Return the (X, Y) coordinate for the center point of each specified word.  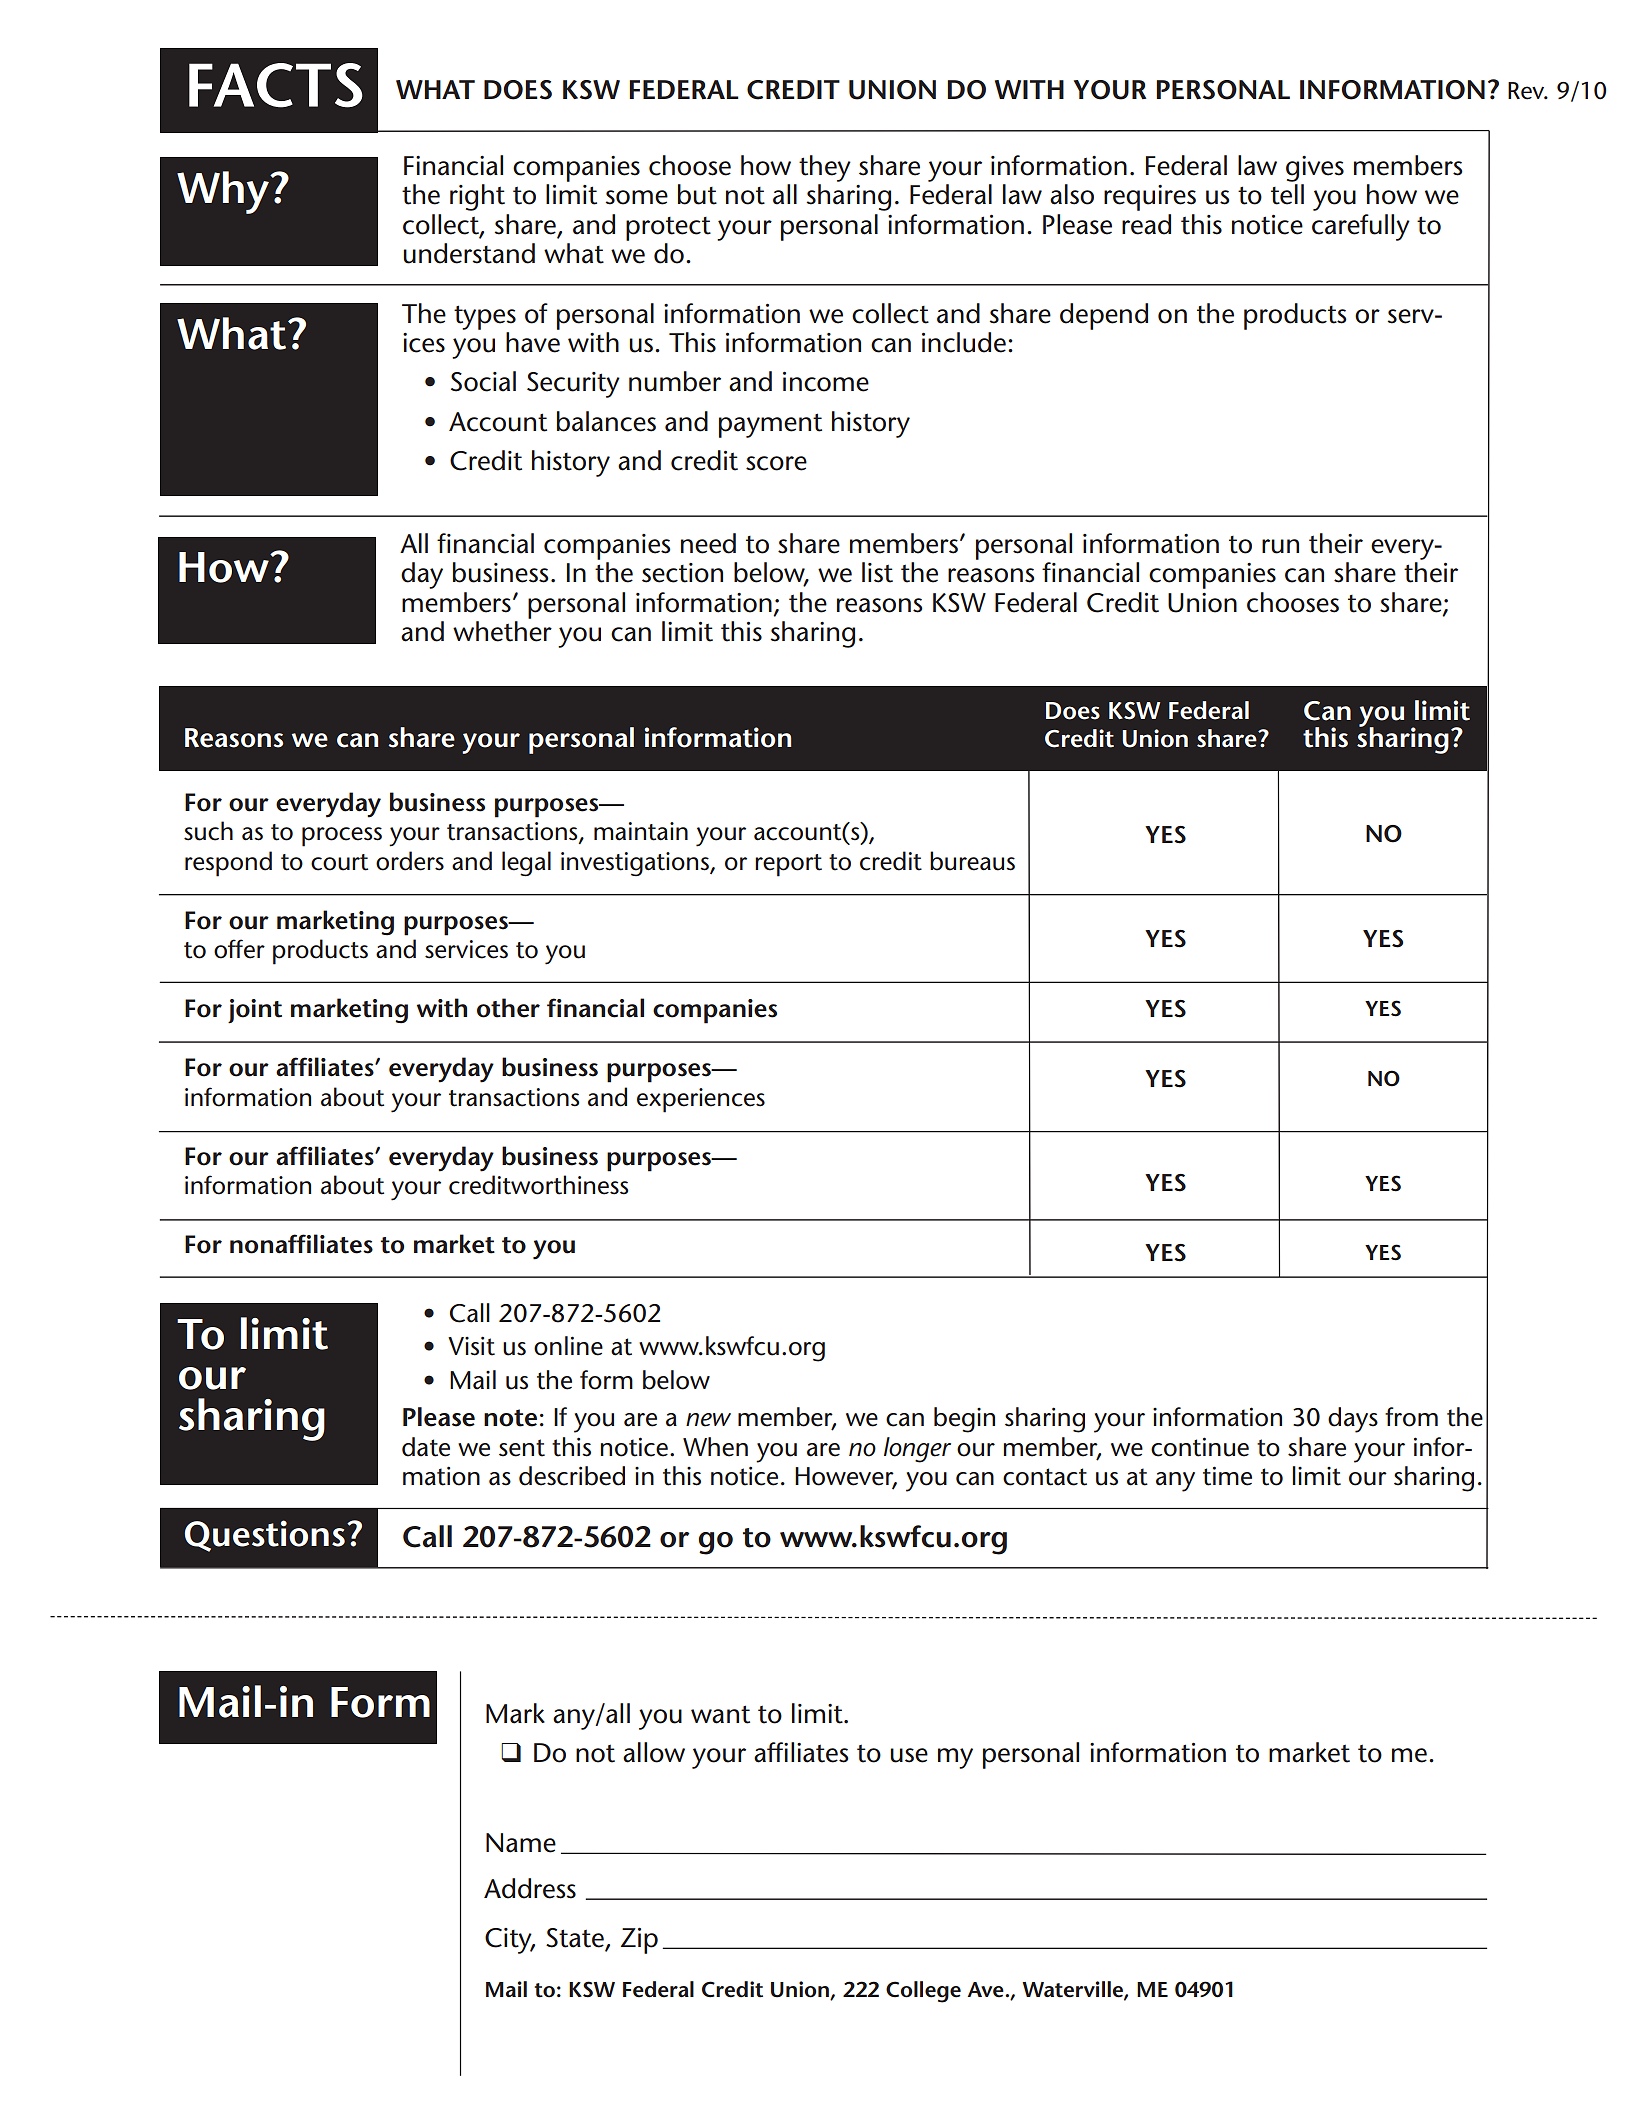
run (1280, 546)
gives (1315, 169)
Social (483, 381)
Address (530, 1888)
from (1411, 1417)
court (339, 862)
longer (917, 1450)
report (788, 865)
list (877, 572)
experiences (701, 1100)
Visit (471, 1346)
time (1227, 1476)
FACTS (276, 85)
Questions (265, 1536)
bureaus (972, 861)
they (825, 168)
